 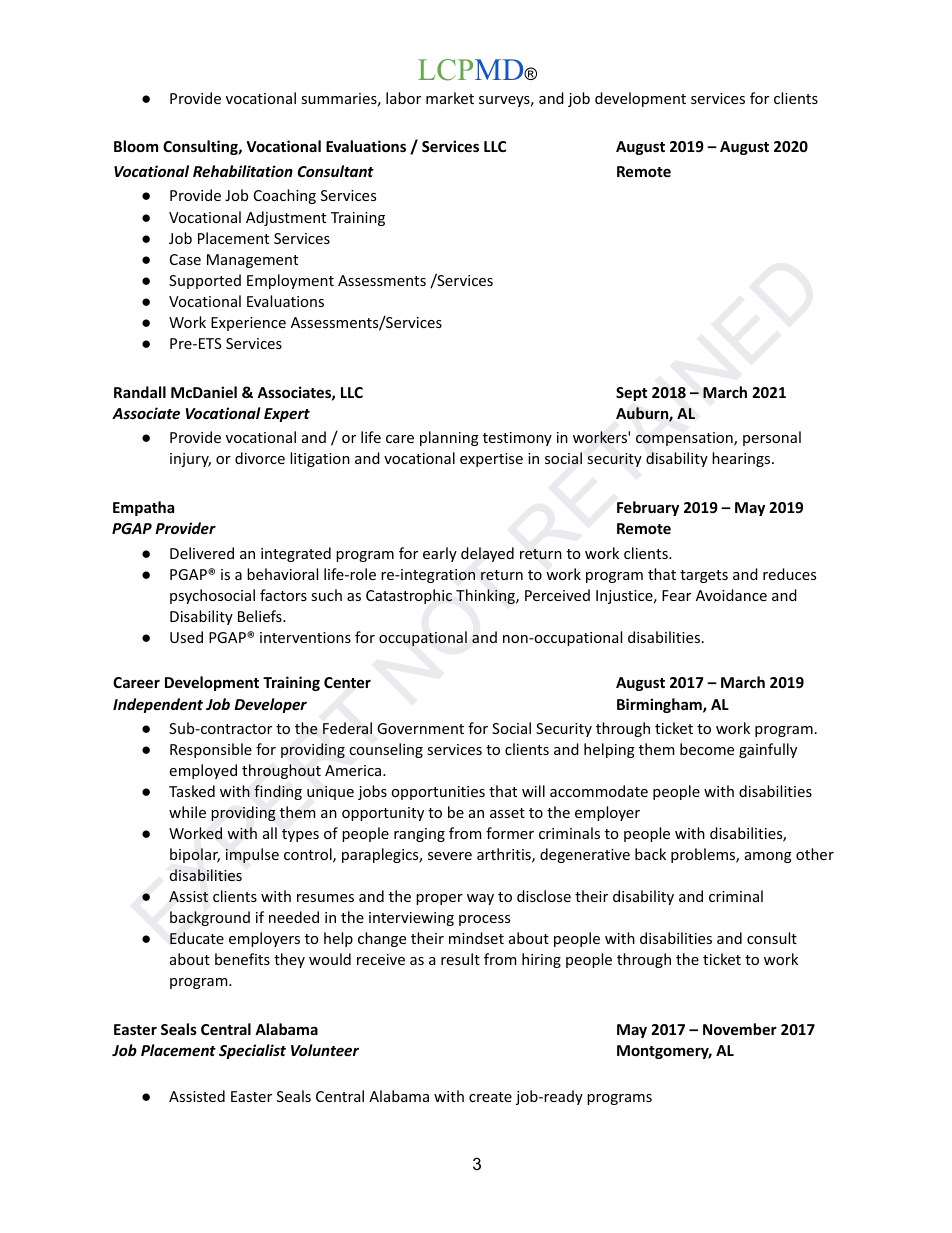 I want to click on Specialist, so click(x=252, y=1051).
